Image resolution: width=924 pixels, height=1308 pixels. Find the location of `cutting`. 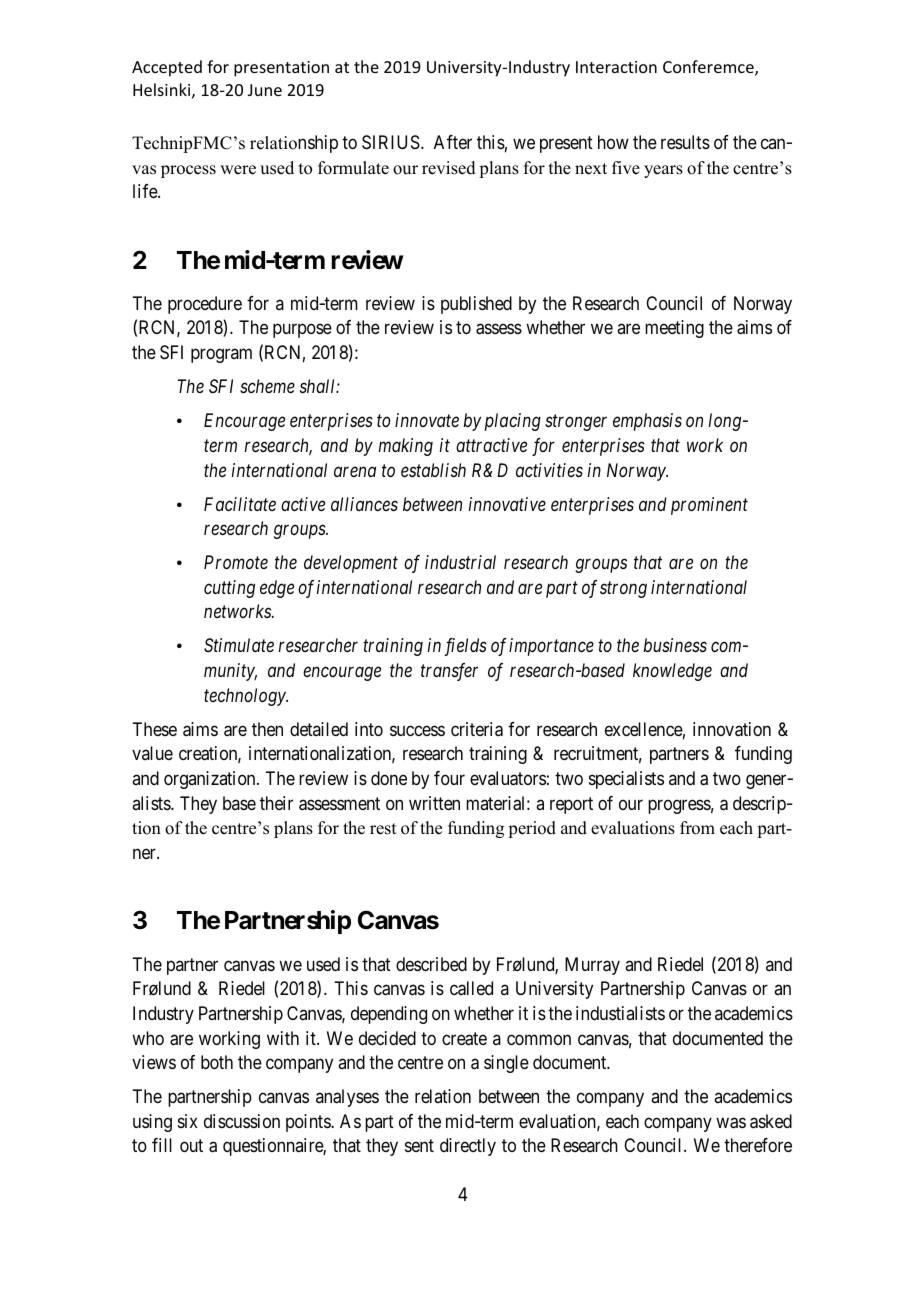

cutting is located at coordinates (229, 589).
